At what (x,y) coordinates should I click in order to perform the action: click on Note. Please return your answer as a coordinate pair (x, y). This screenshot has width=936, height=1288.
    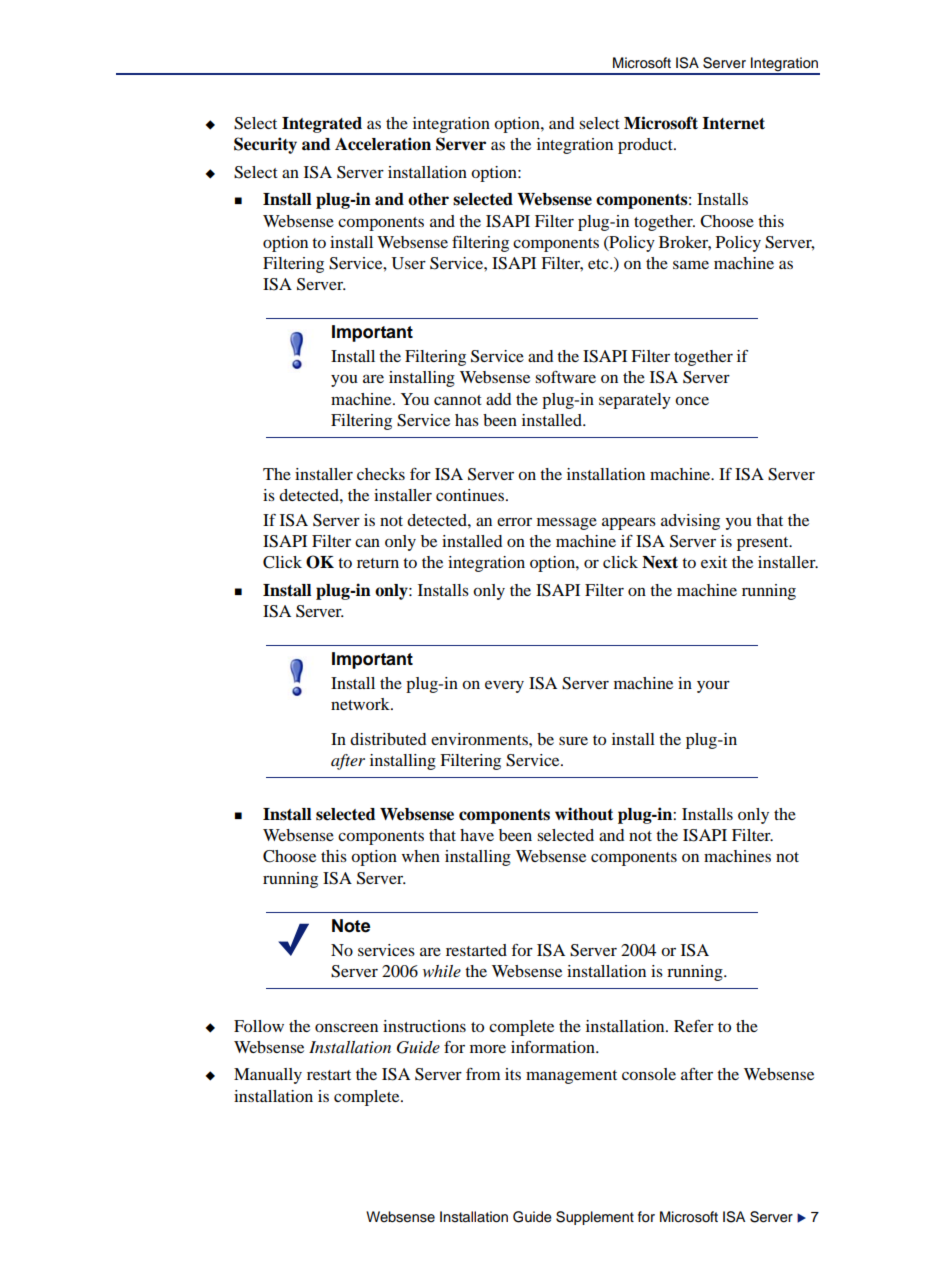
    Looking at the image, I should click on (351, 926).
